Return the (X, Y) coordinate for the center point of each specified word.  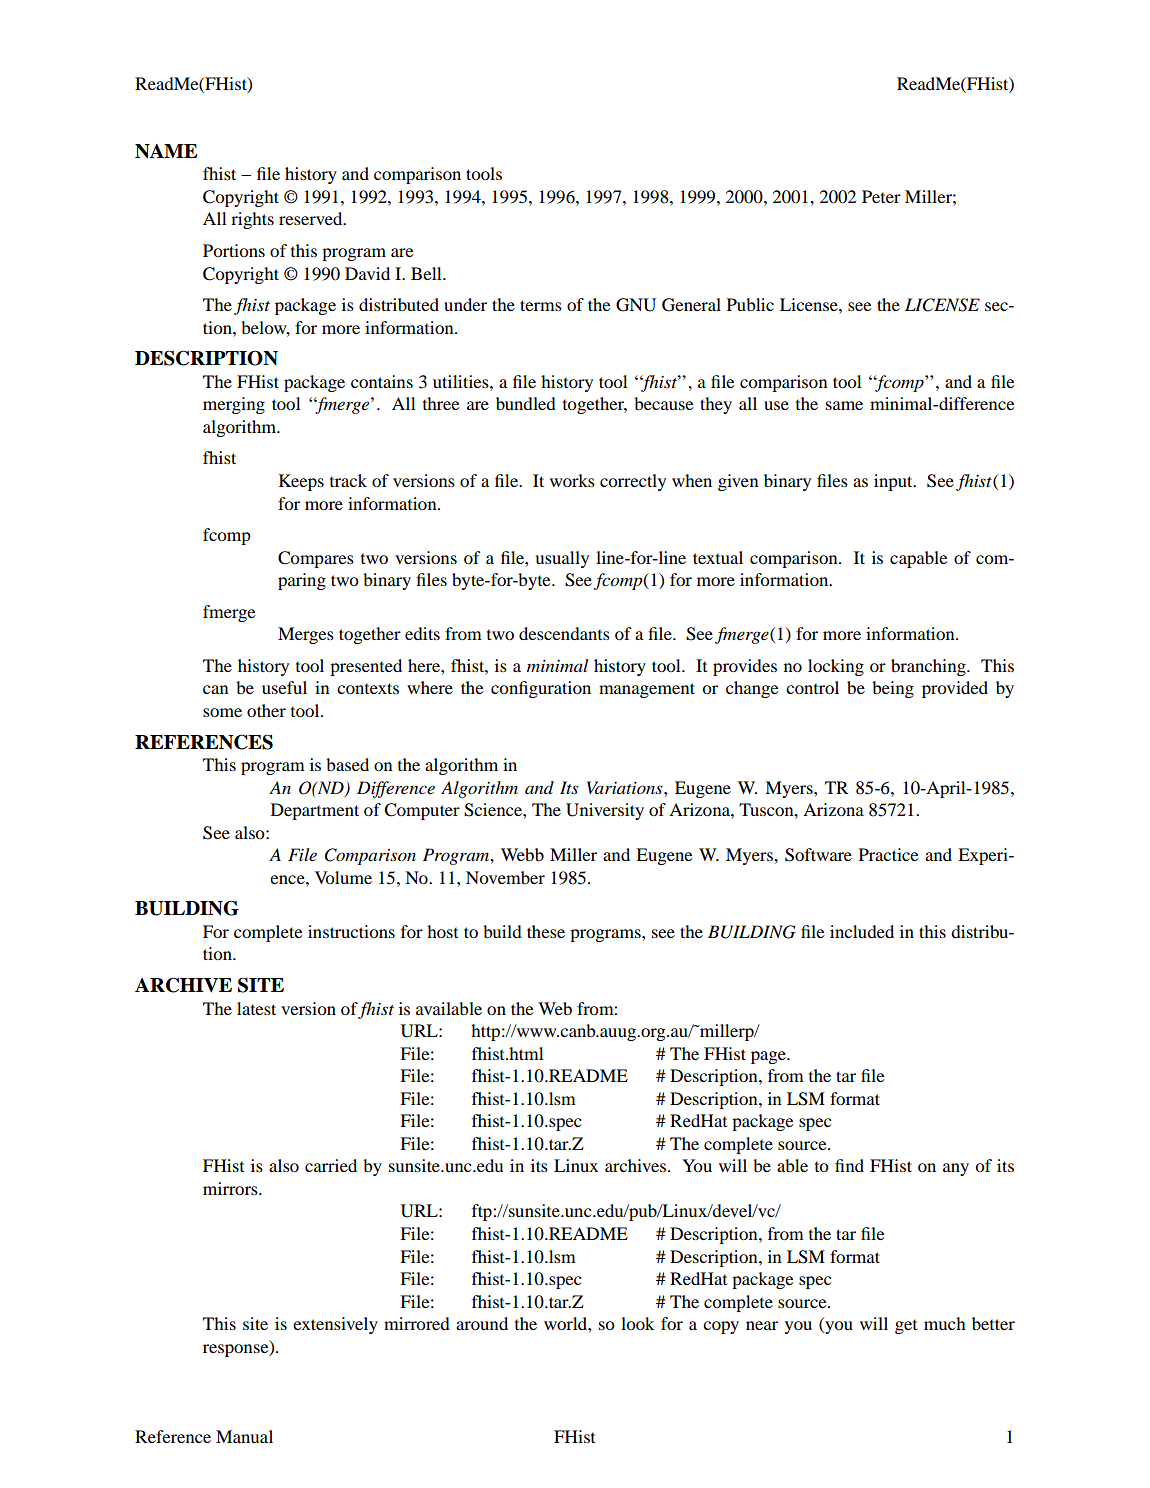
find (849, 1165)
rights (252, 220)
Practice (889, 854)
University (605, 811)
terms (541, 305)
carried (331, 1165)
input (894, 482)
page (769, 1057)
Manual (244, 1436)
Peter (881, 196)
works (572, 480)
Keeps (301, 482)
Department (315, 811)
